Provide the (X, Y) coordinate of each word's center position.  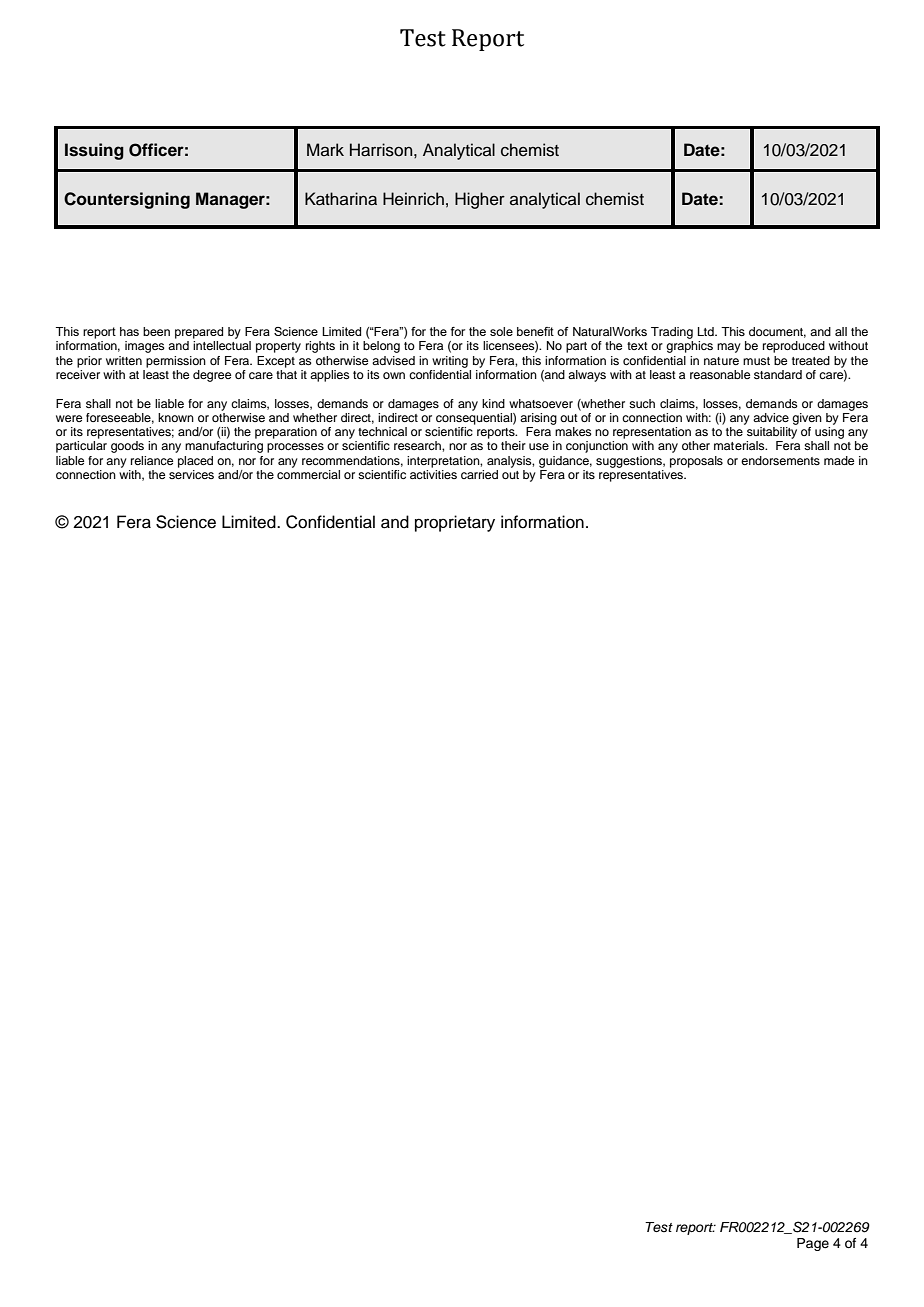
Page (813, 1244)
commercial (308, 474)
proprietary (455, 523)
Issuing (94, 151)
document (777, 332)
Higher (480, 200)
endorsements (780, 460)
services (191, 474)
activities (433, 474)
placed (195, 462)
